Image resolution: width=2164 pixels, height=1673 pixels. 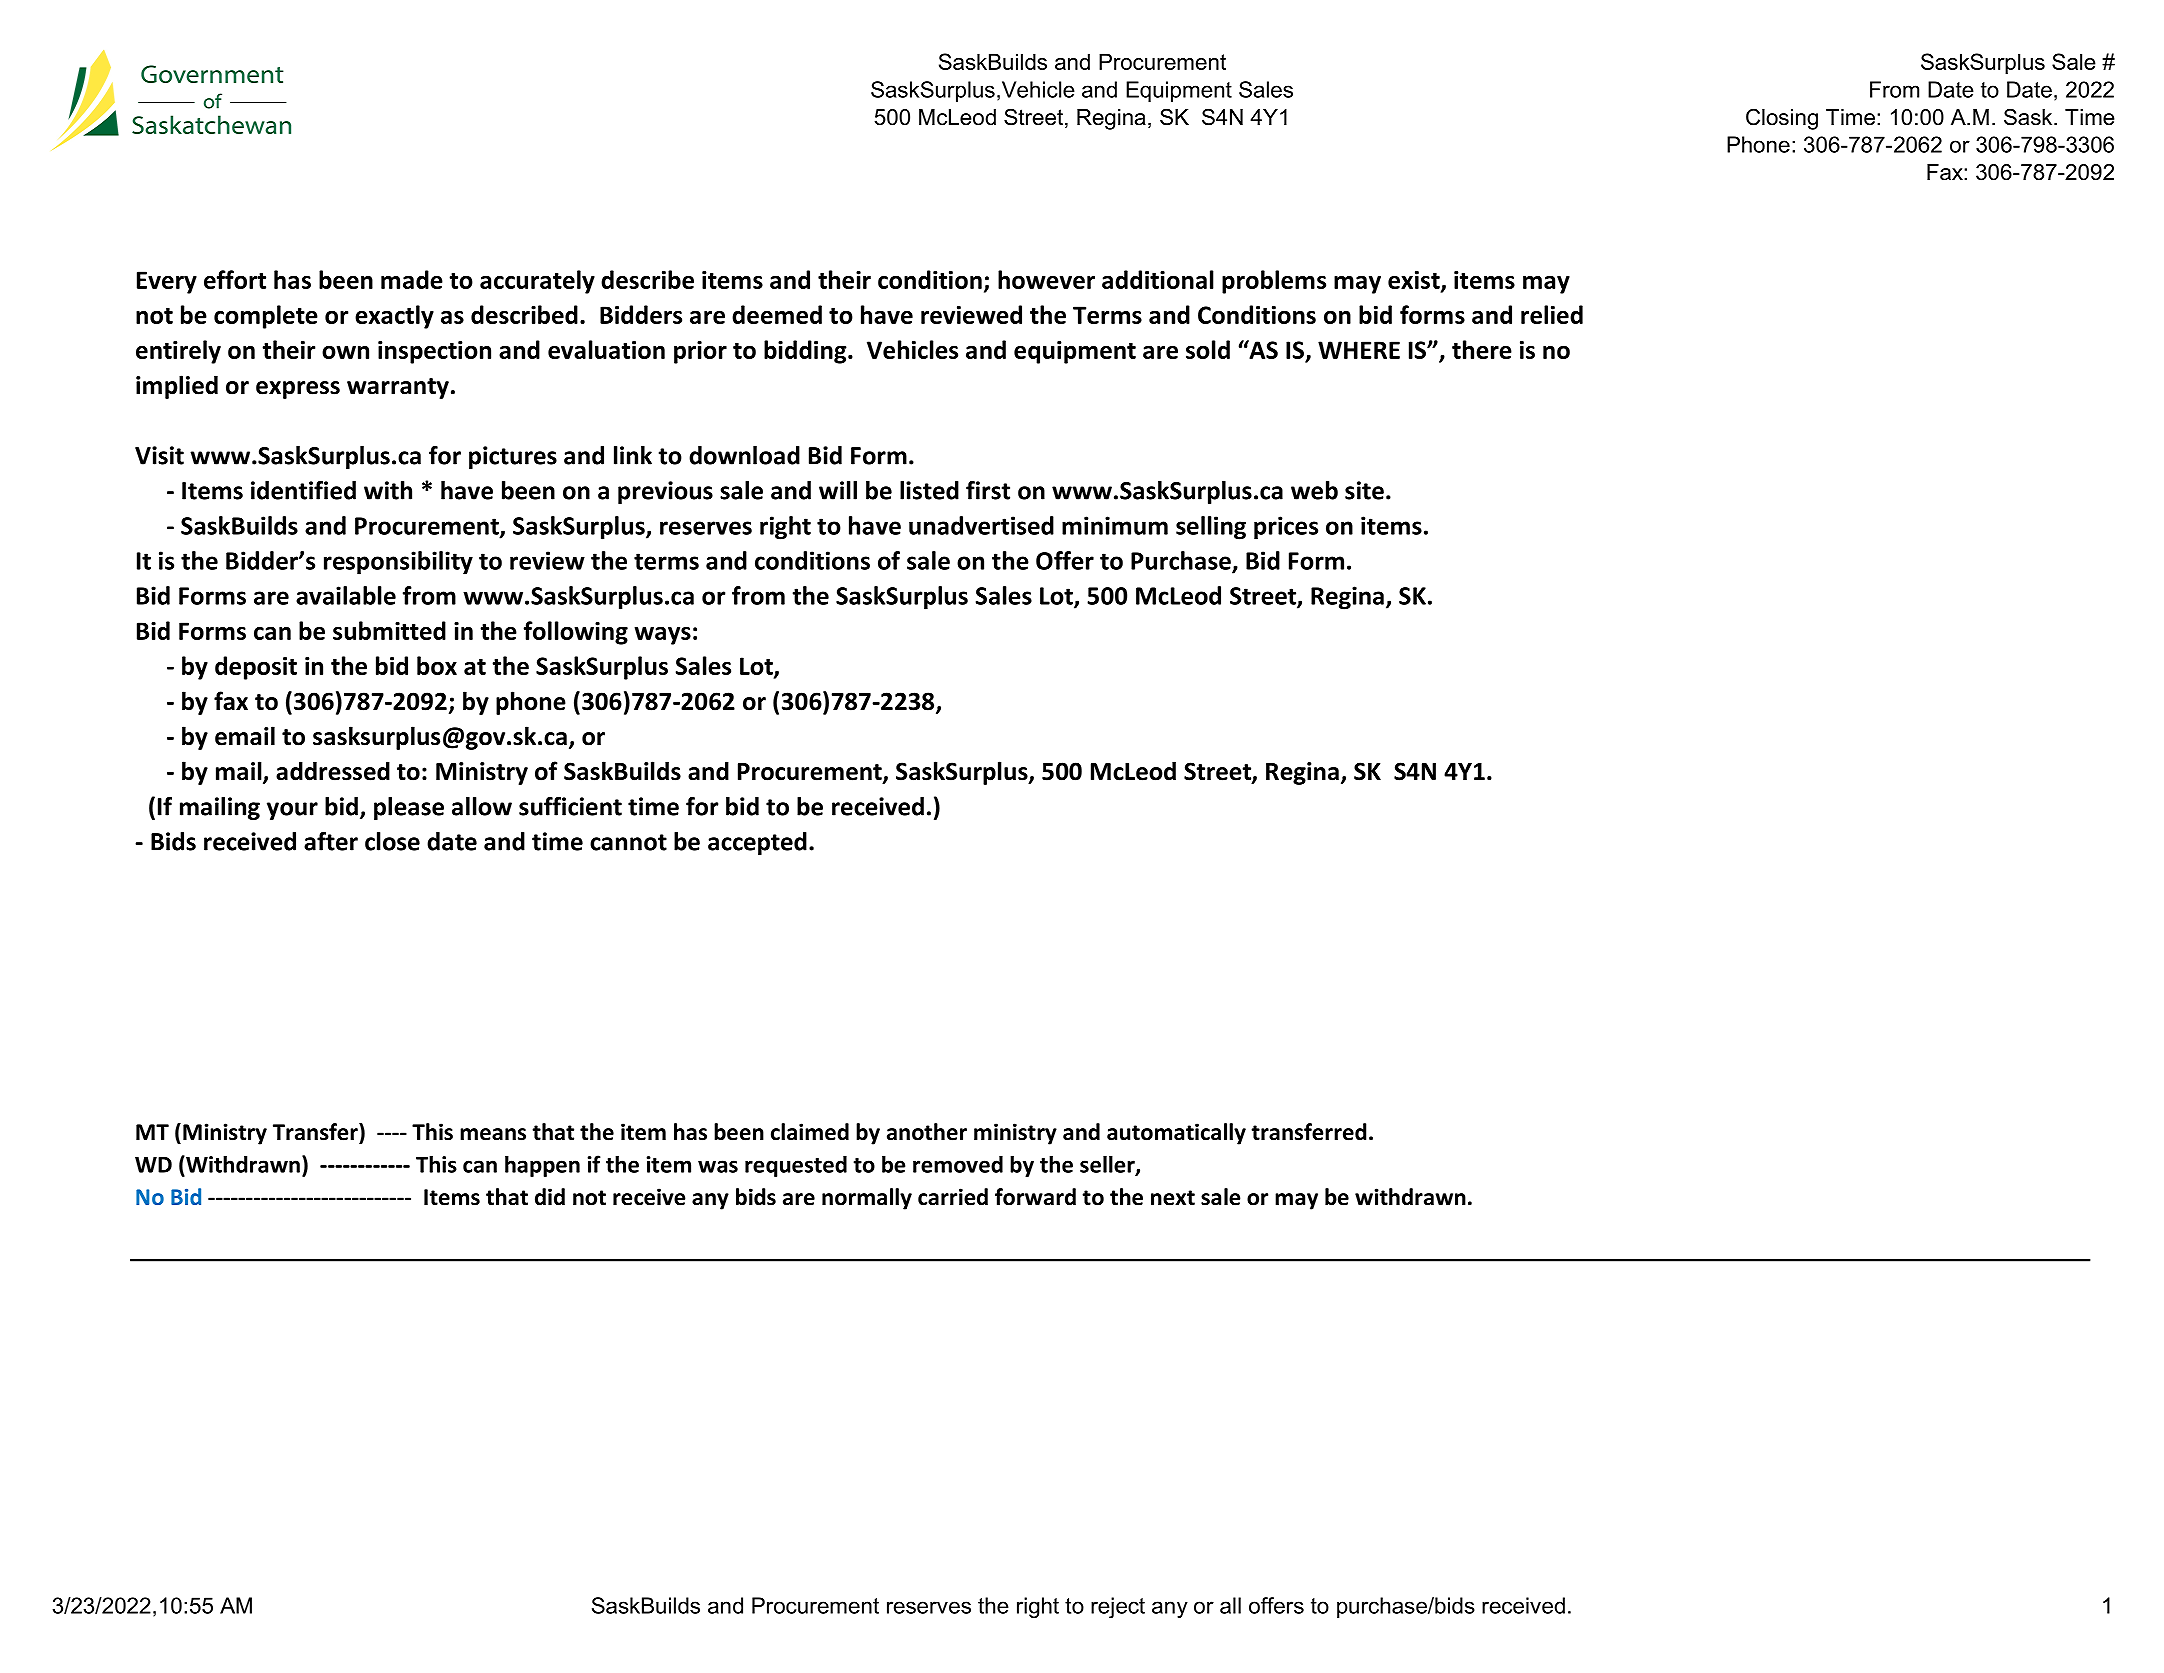 I want to click on prices, so click(x=1286, y=528).
